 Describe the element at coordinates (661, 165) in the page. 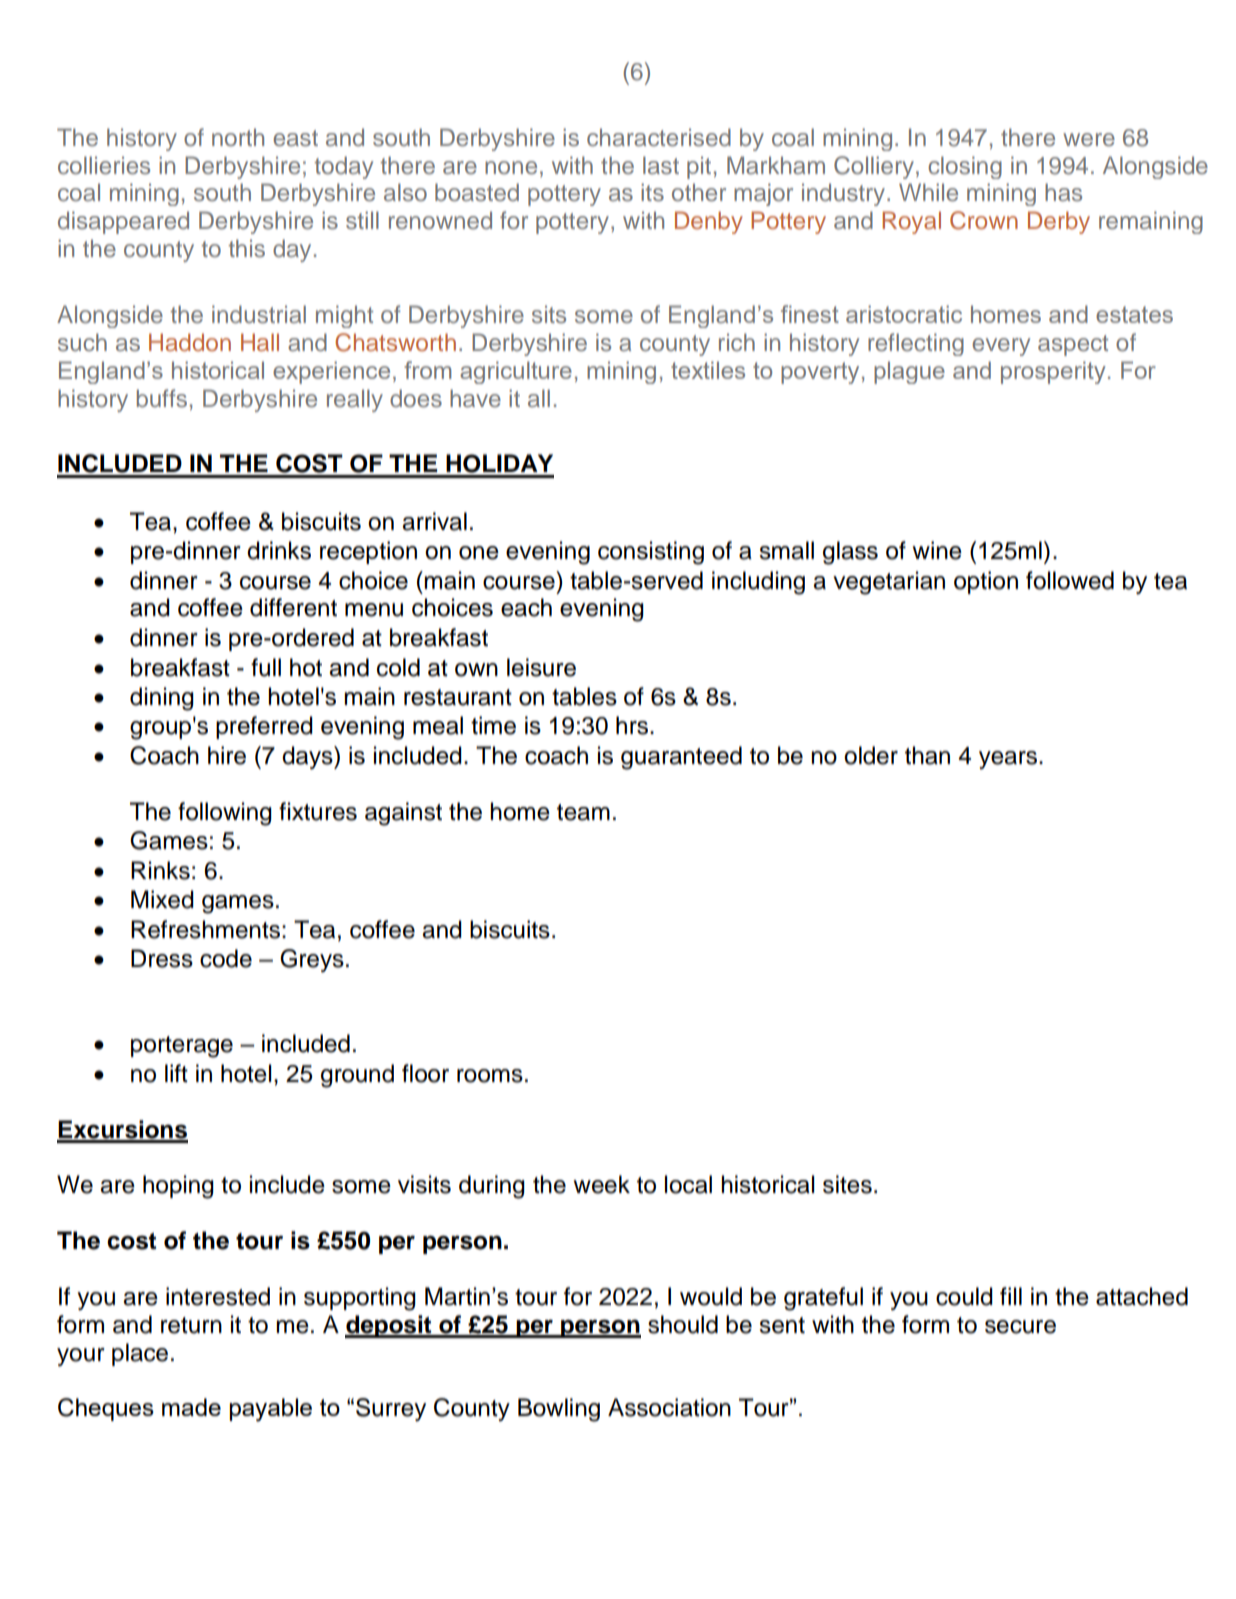

I see `last` at that location.
